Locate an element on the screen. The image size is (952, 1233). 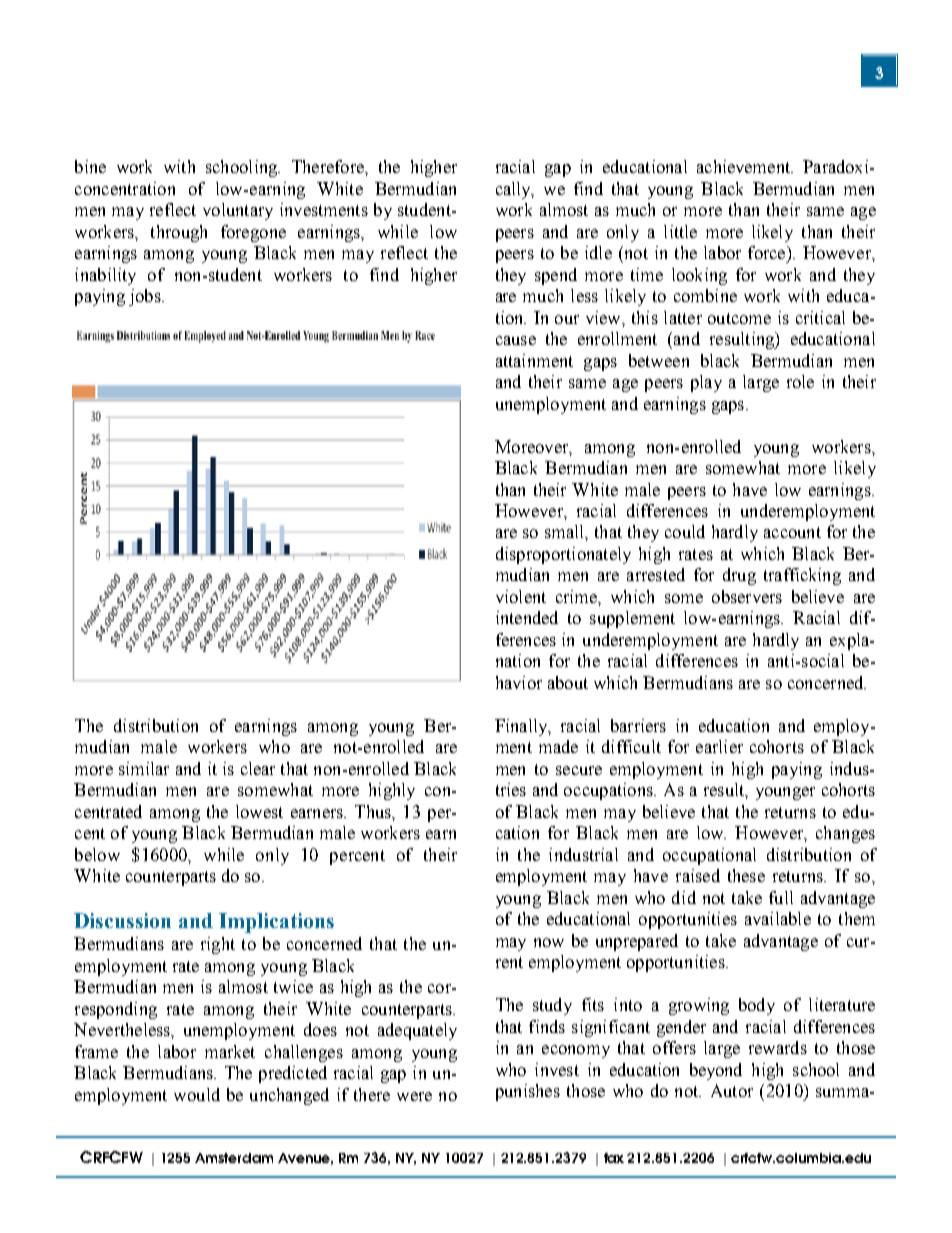
force is located at coordinates (768, 252).
